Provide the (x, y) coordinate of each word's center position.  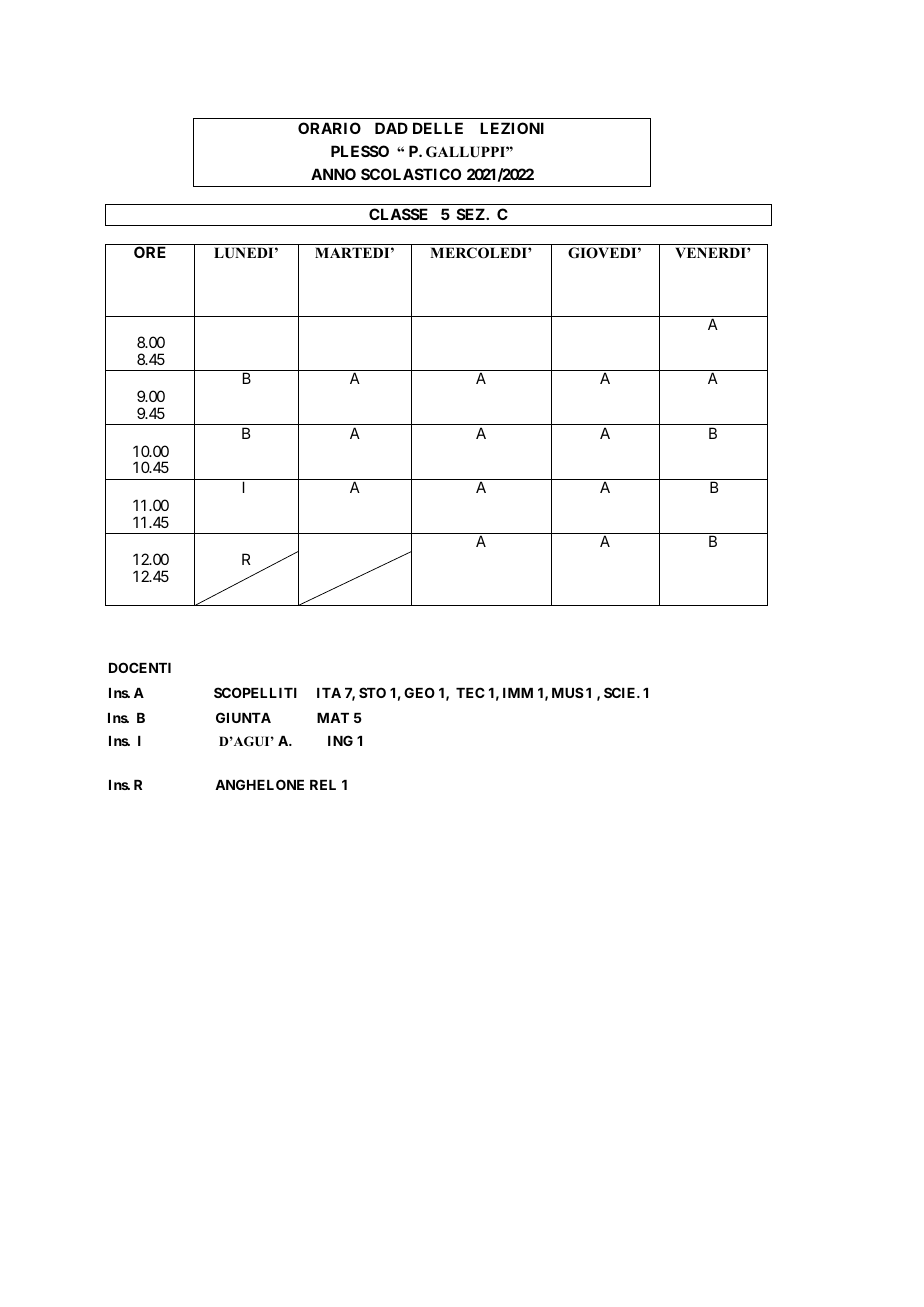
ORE (150, 252)
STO (372, 692)
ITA (329, 693)
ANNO (333, 174)
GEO (419, 692)
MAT (333, 718)
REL (323, 785)
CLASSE (398, 214)
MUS (568, 692)
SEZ (472, 214)
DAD (391, 128)
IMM (518, 693)
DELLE (438, 128)
